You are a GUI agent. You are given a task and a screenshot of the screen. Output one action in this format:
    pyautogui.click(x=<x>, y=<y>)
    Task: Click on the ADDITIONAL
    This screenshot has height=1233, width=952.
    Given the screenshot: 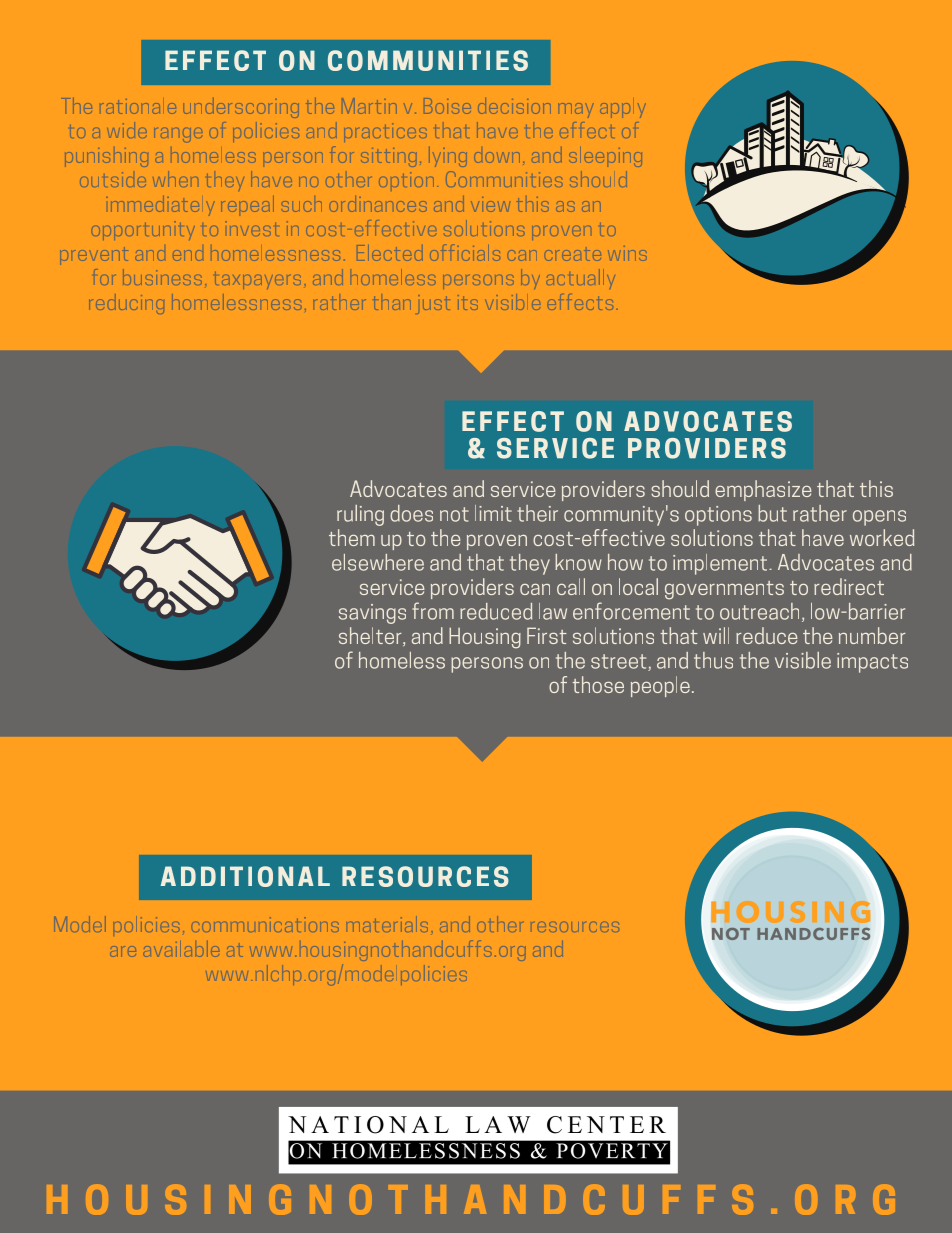 What is the action you would take?
    pyautogui.click(x=245, y=876)
